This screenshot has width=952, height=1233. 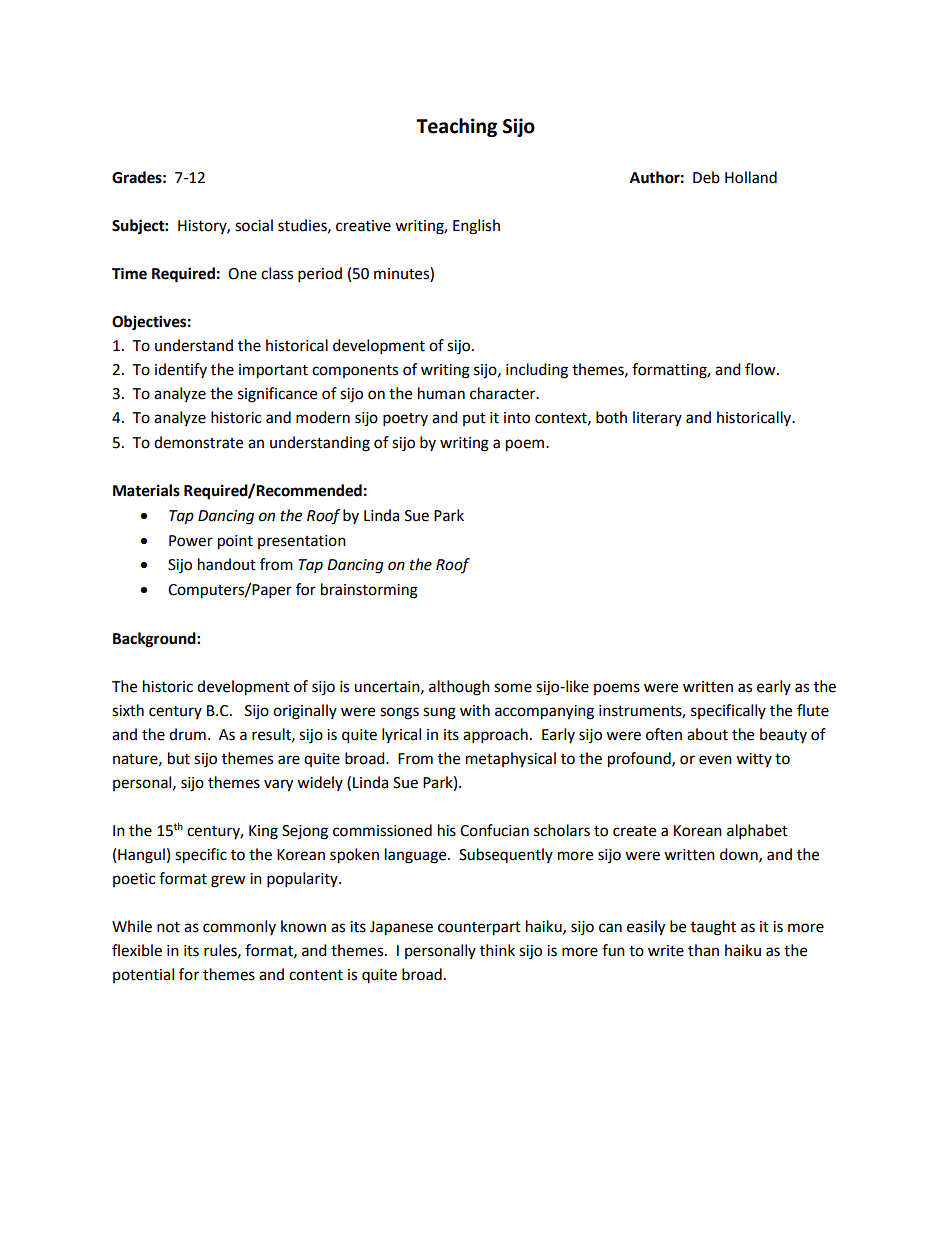 I want to click on than, so click(x=703, y=950).
